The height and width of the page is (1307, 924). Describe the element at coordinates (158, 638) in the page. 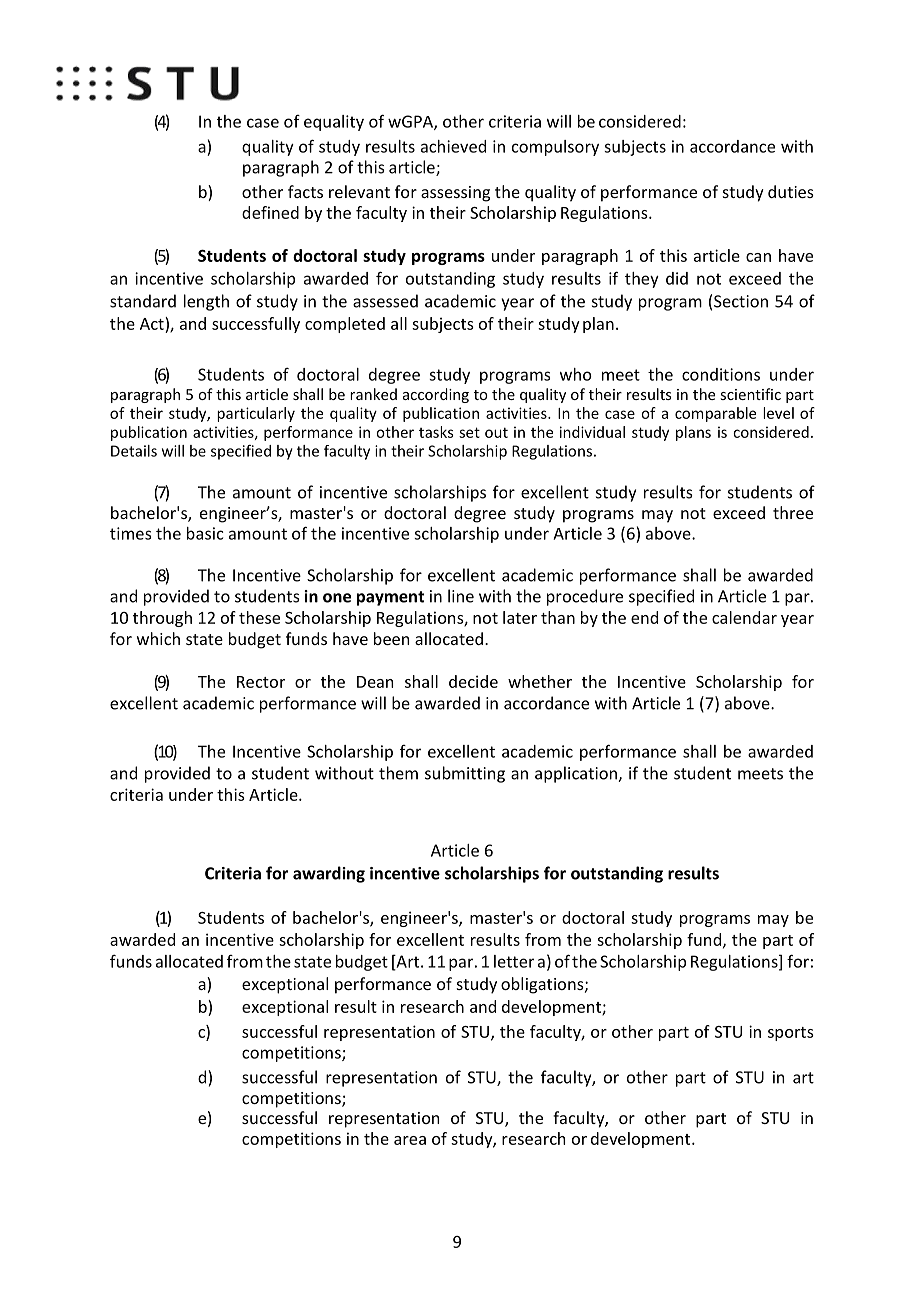

I see `which` at that location.
